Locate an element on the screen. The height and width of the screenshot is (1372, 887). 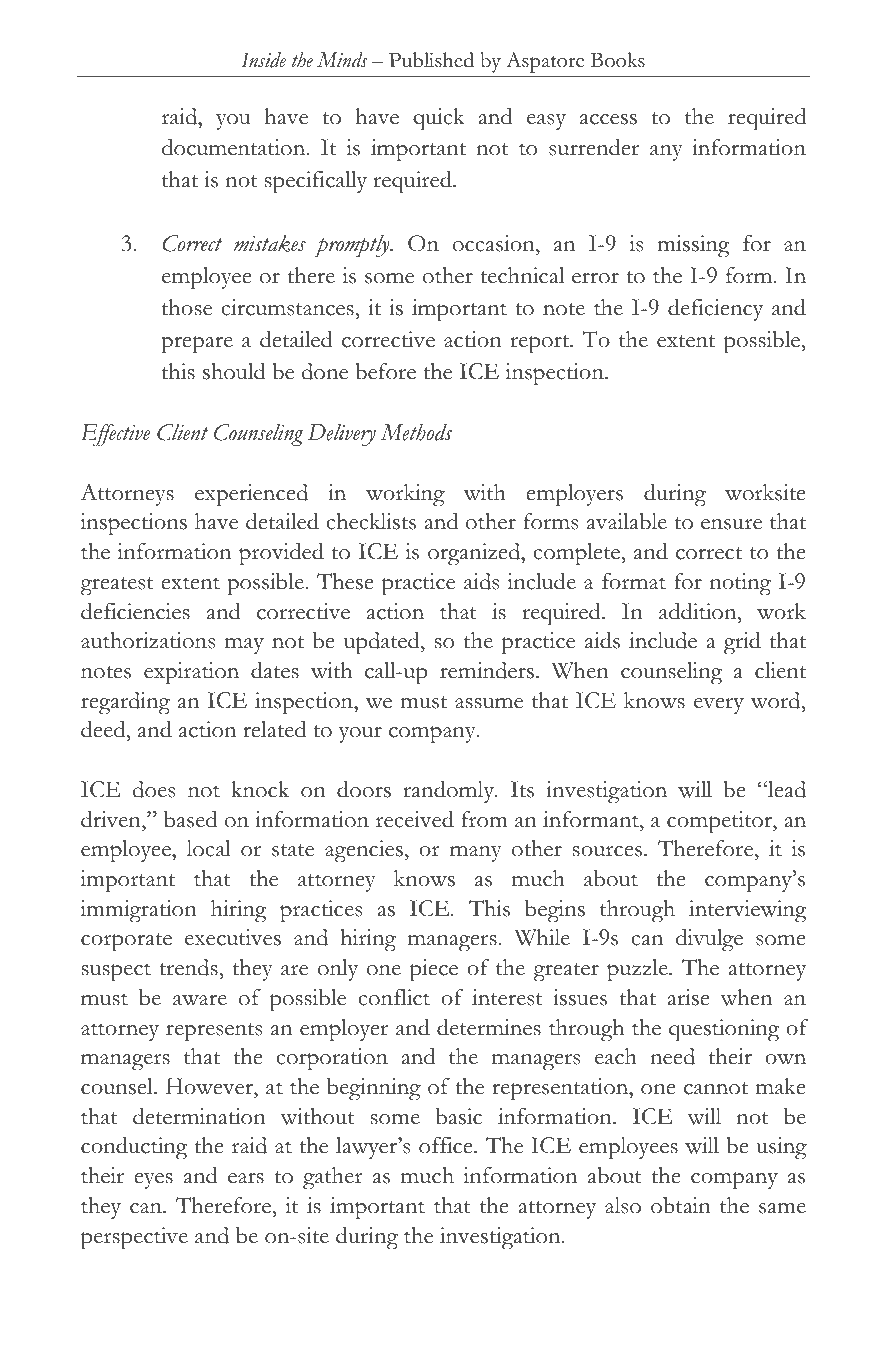
documentation is located at coordinates (235, 147).
